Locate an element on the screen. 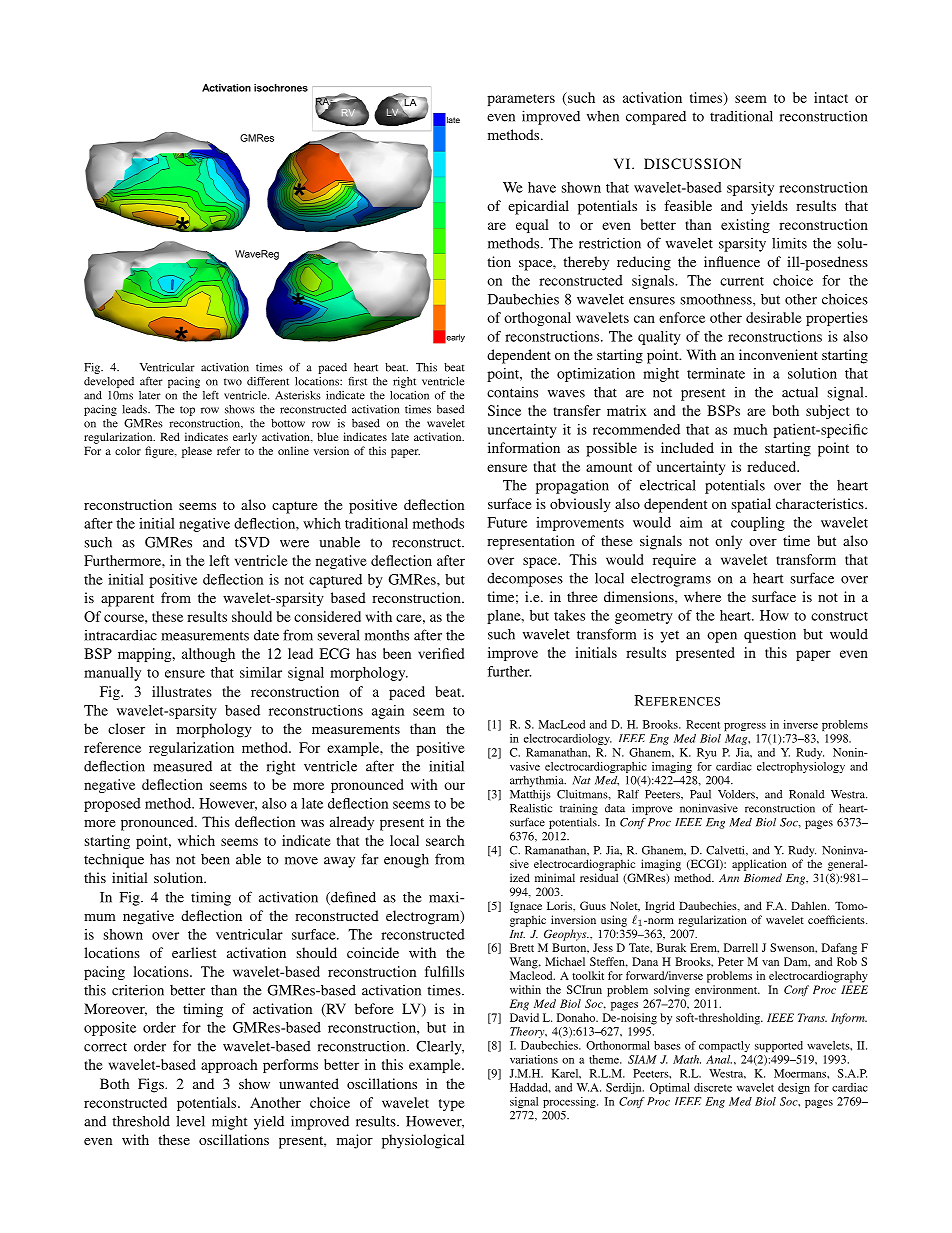  open is located at coordinates (722, 637).
